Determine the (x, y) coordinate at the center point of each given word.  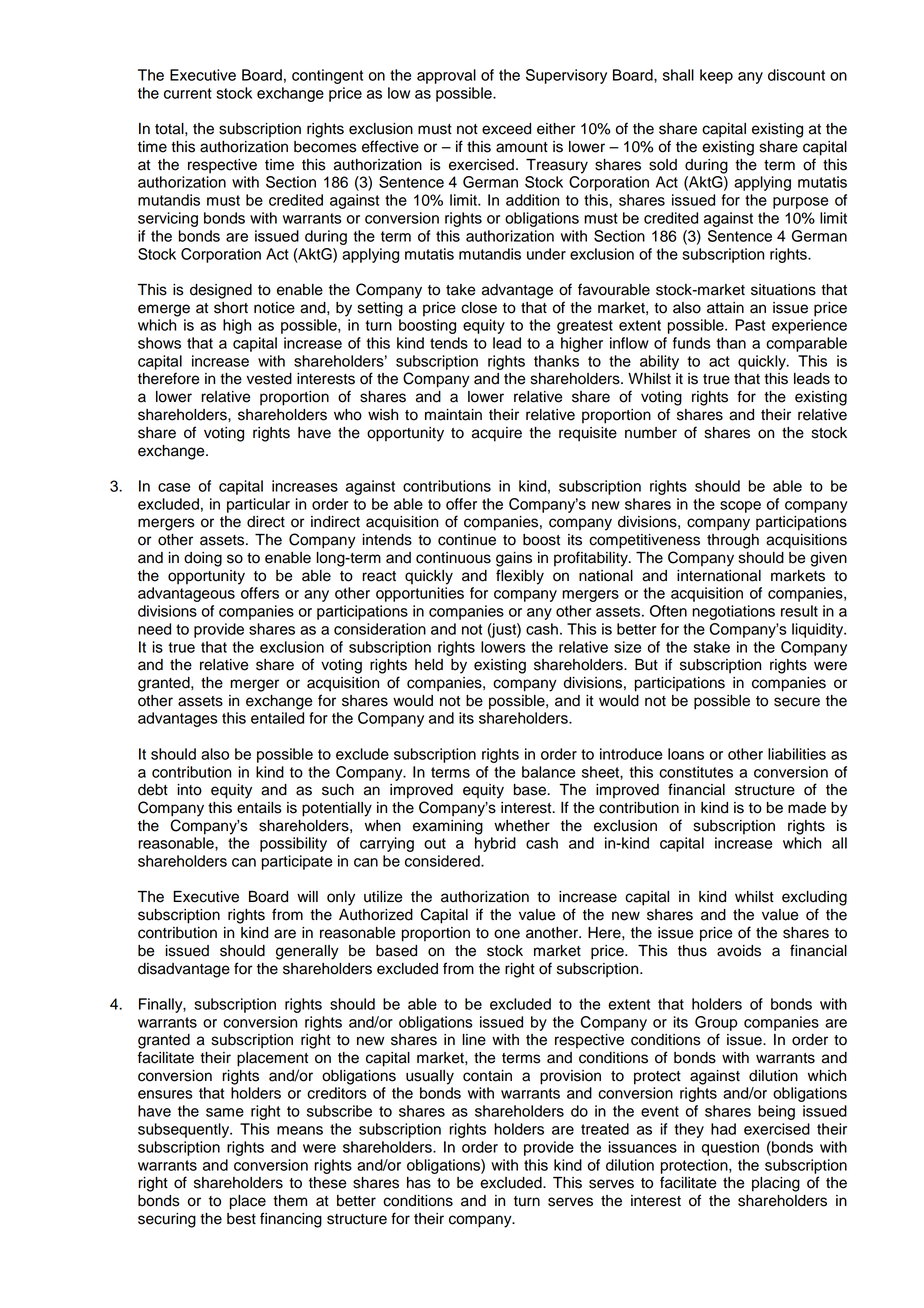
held (429, 665)
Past (750, 325)
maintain (453, 415)
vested (269, 379)
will (307, 896)
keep (716, 76)
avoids (739, 951)
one (507, 934)
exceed (506, 129)
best (241, 1219)
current (188, 93)
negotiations (733, 612)
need (154, 629)
